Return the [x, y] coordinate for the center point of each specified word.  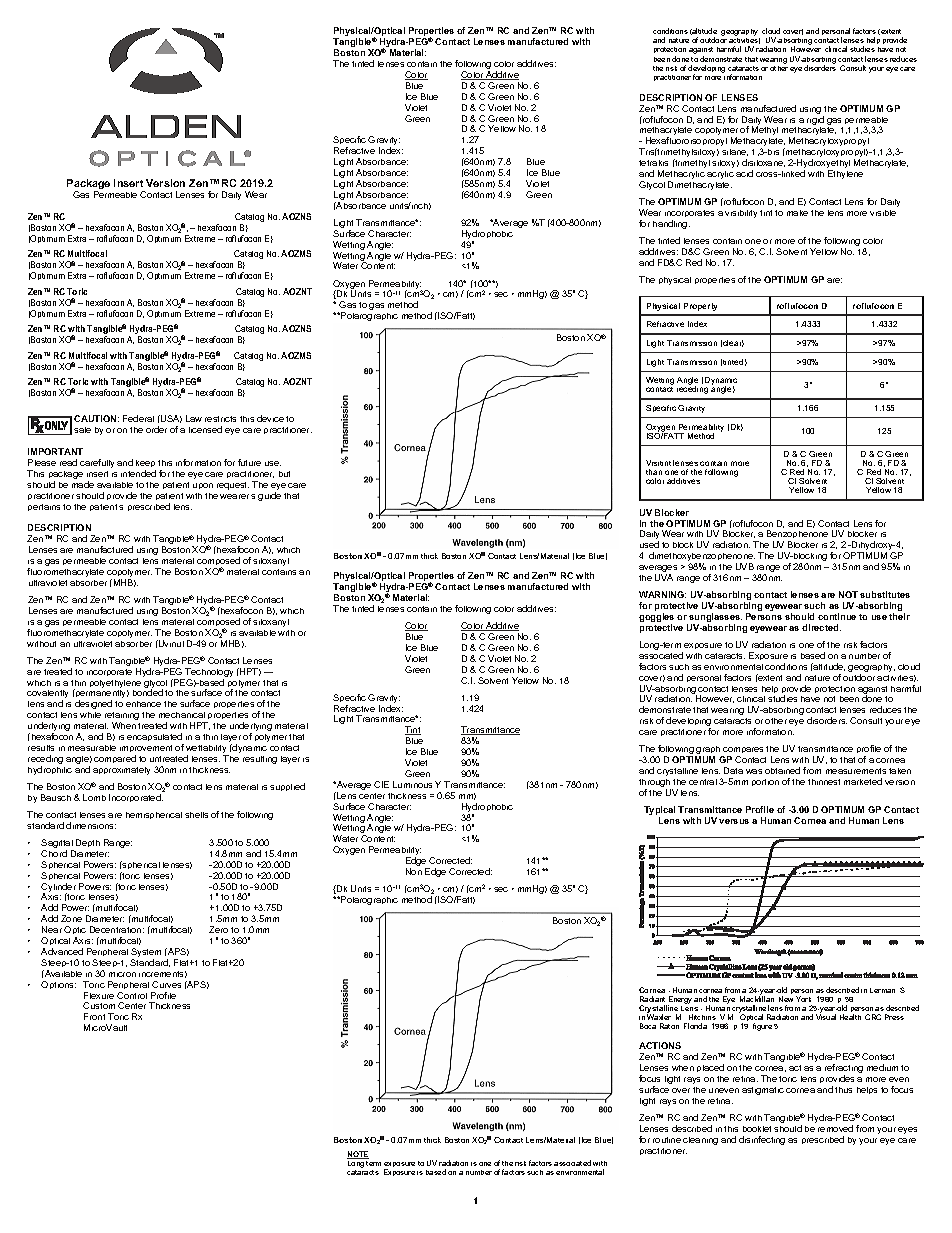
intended [138, 473]
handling [671, 224]
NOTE [358, 1155]
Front [94, 1016]
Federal [138, 418]
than [654, 472]
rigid [815, 120]
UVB [745, 566]
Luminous [412, 784]
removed [835, 1128]
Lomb [94, 797]
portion [765, 782]
